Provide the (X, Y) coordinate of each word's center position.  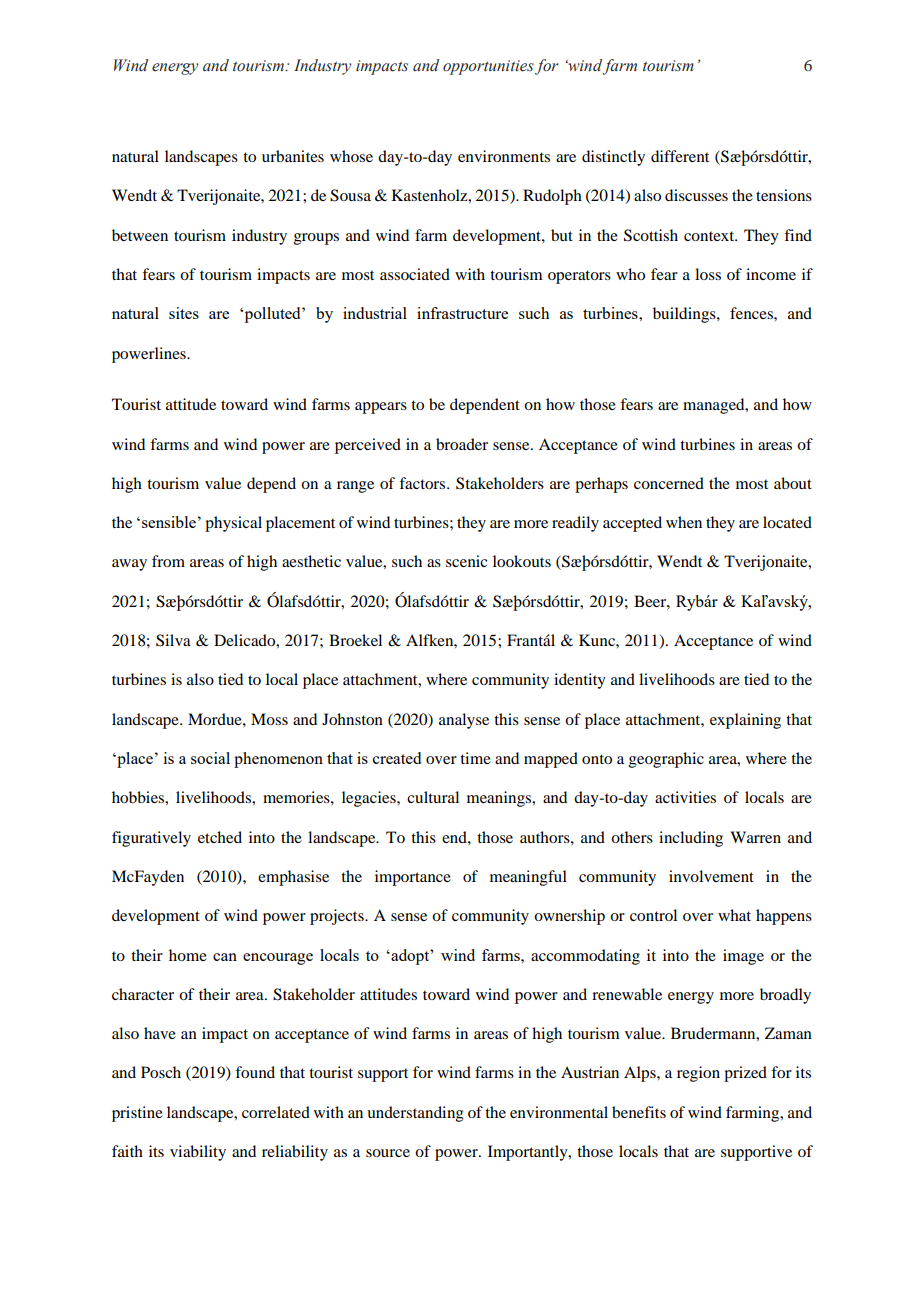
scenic (466, 561)
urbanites (293, 156)
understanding (415, 1114)
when (684, 522)
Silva (173, 640)
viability (198, 1153)
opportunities (488, 67)
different (680, 156)
